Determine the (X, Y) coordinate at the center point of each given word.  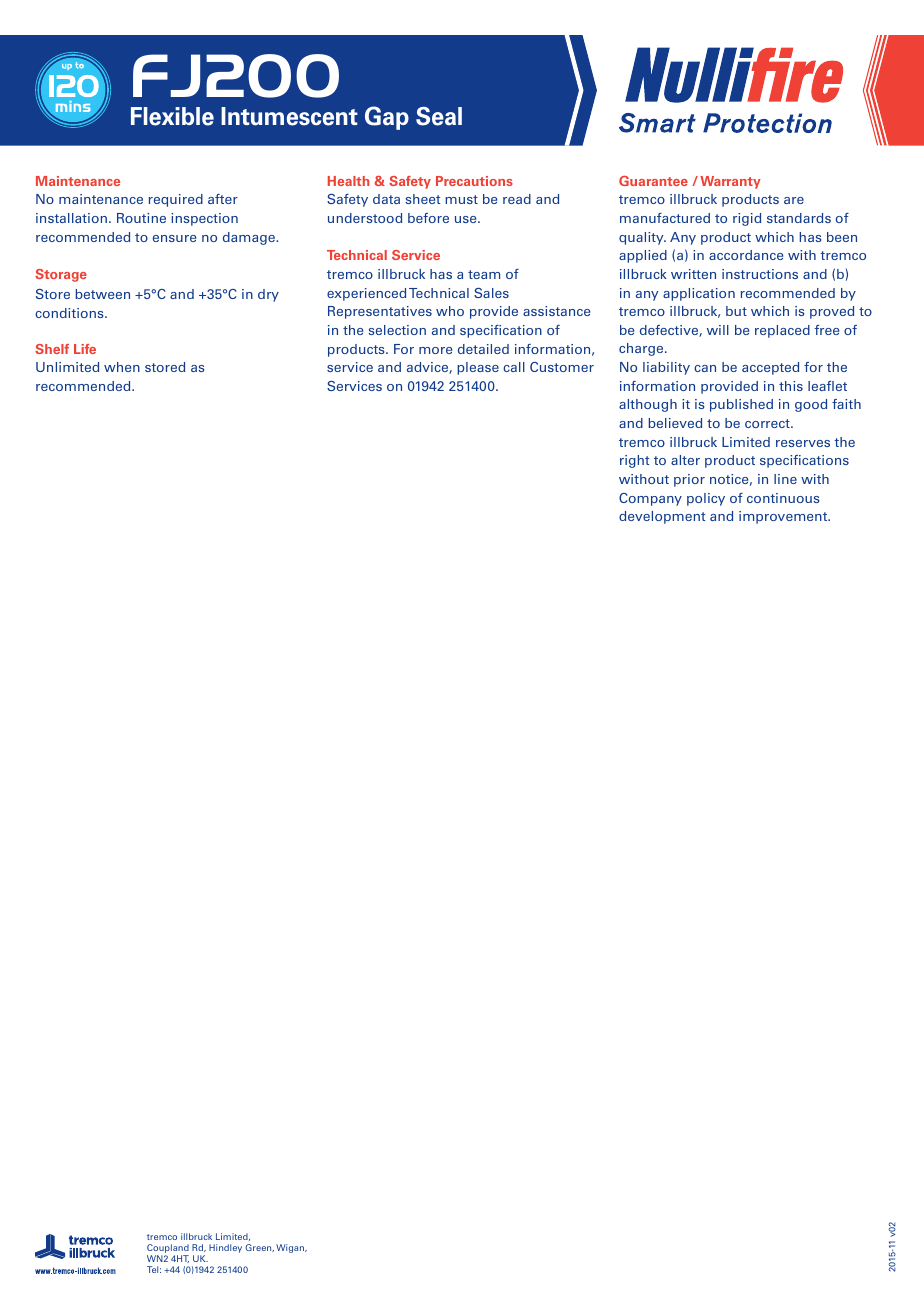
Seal (439, 116)
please (478, 368)
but (736, 311)
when (122, 367)
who (450, 311)
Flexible (172, 116)
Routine (141, 218)
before (428, 218)
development (662, 517)
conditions (70, 313)
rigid (747, 219)
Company (650, 499)
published (741, 405)
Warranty (730, 182)
